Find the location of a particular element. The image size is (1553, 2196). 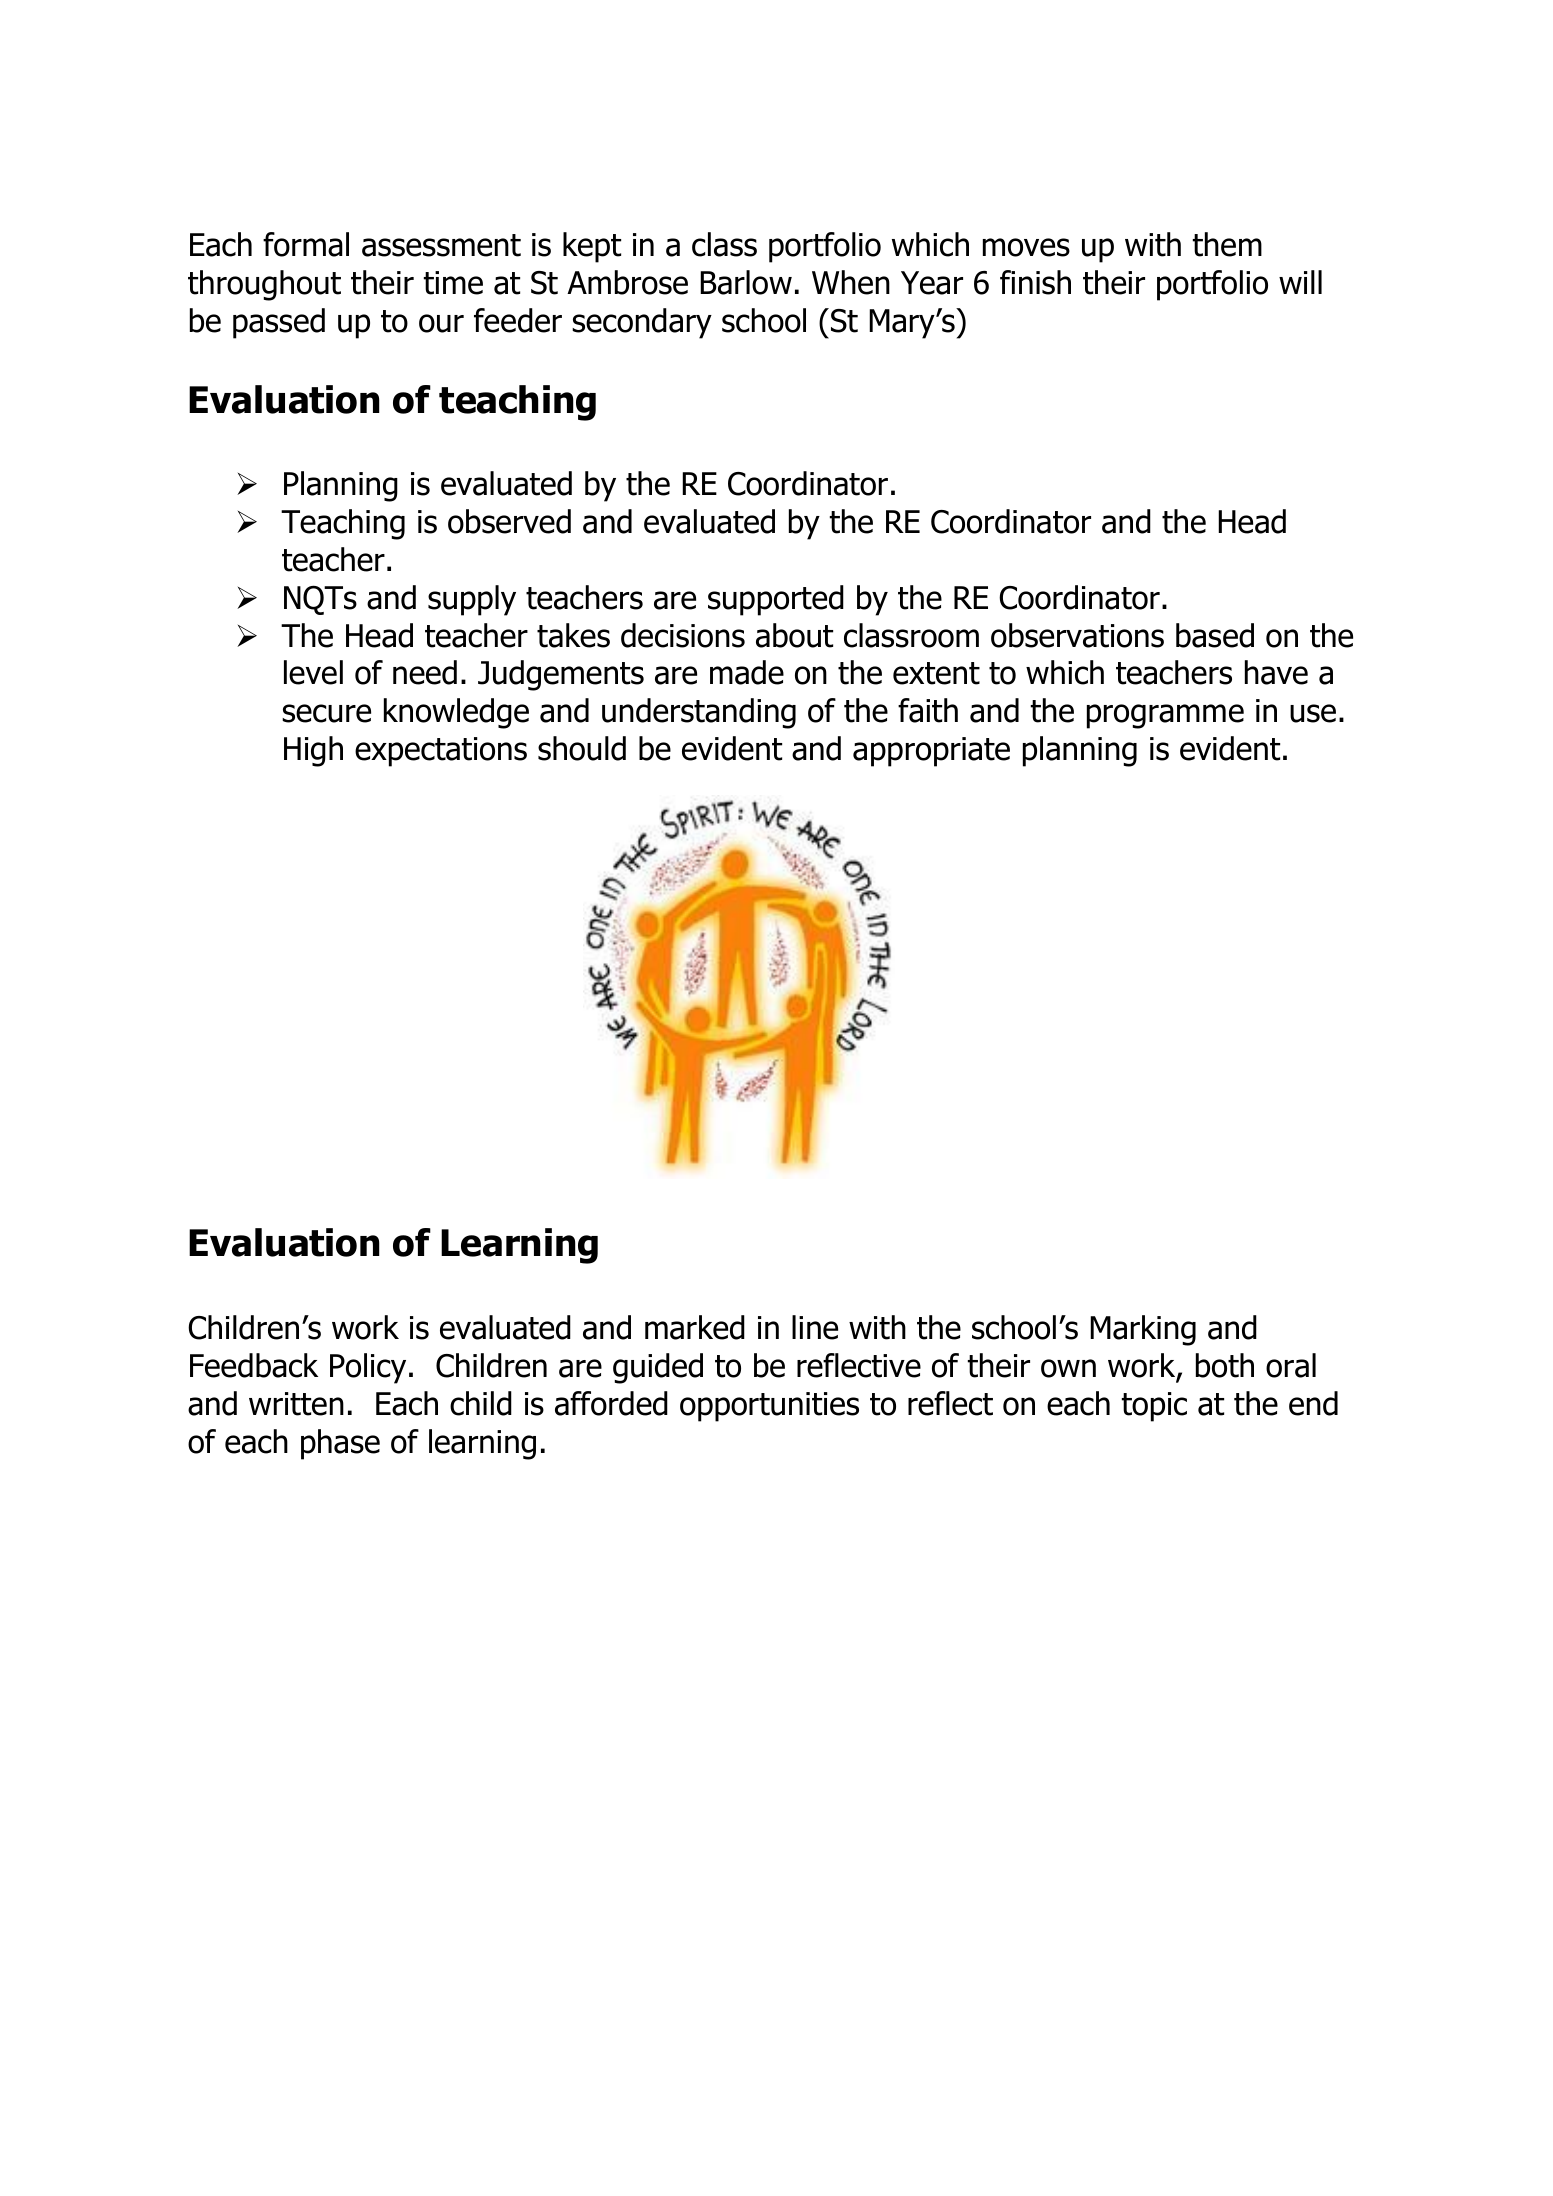

programme is located at coordinates (1165, 716).
